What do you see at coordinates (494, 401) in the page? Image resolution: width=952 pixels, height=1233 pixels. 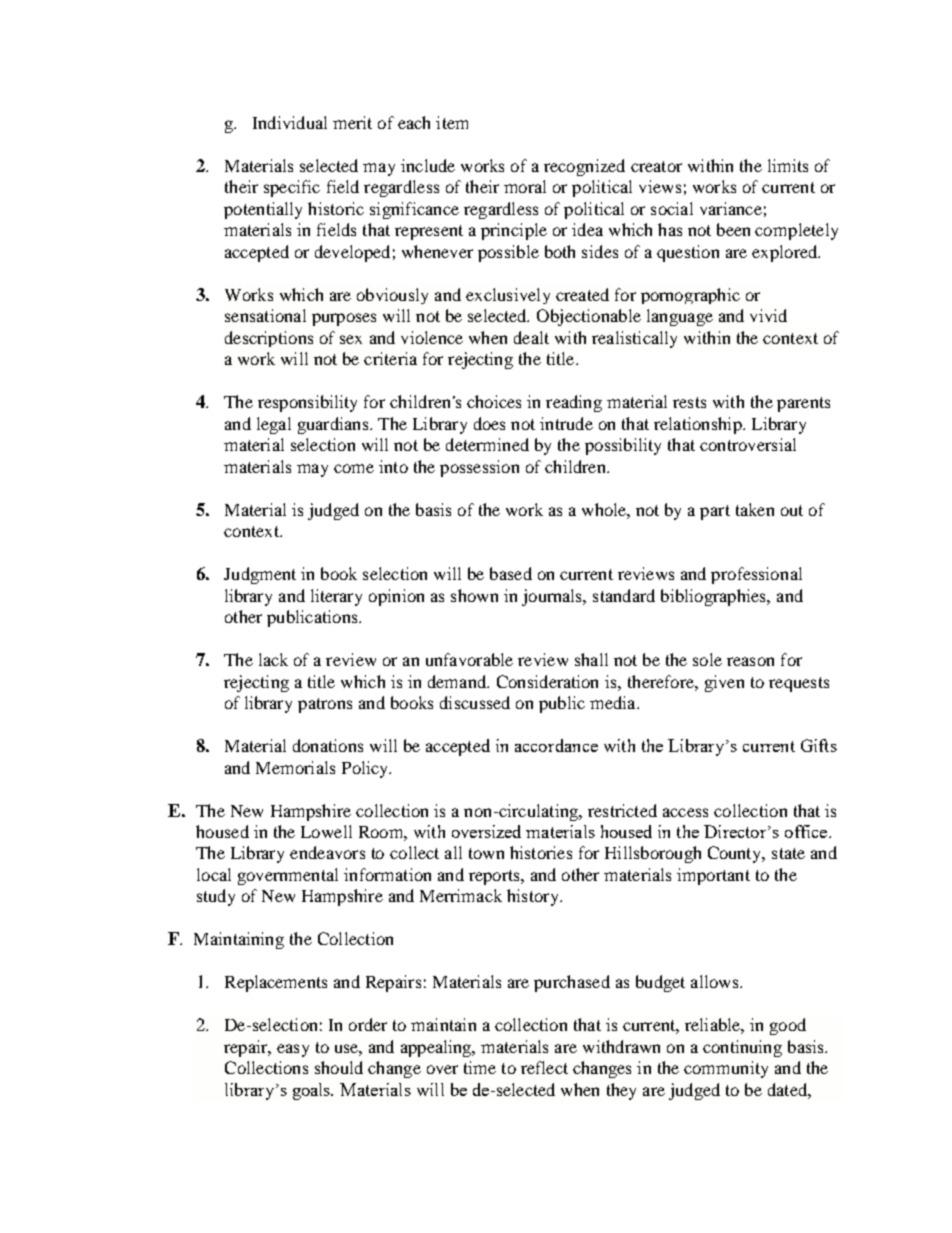 I see `choices` at bounding box center [494, 401].
